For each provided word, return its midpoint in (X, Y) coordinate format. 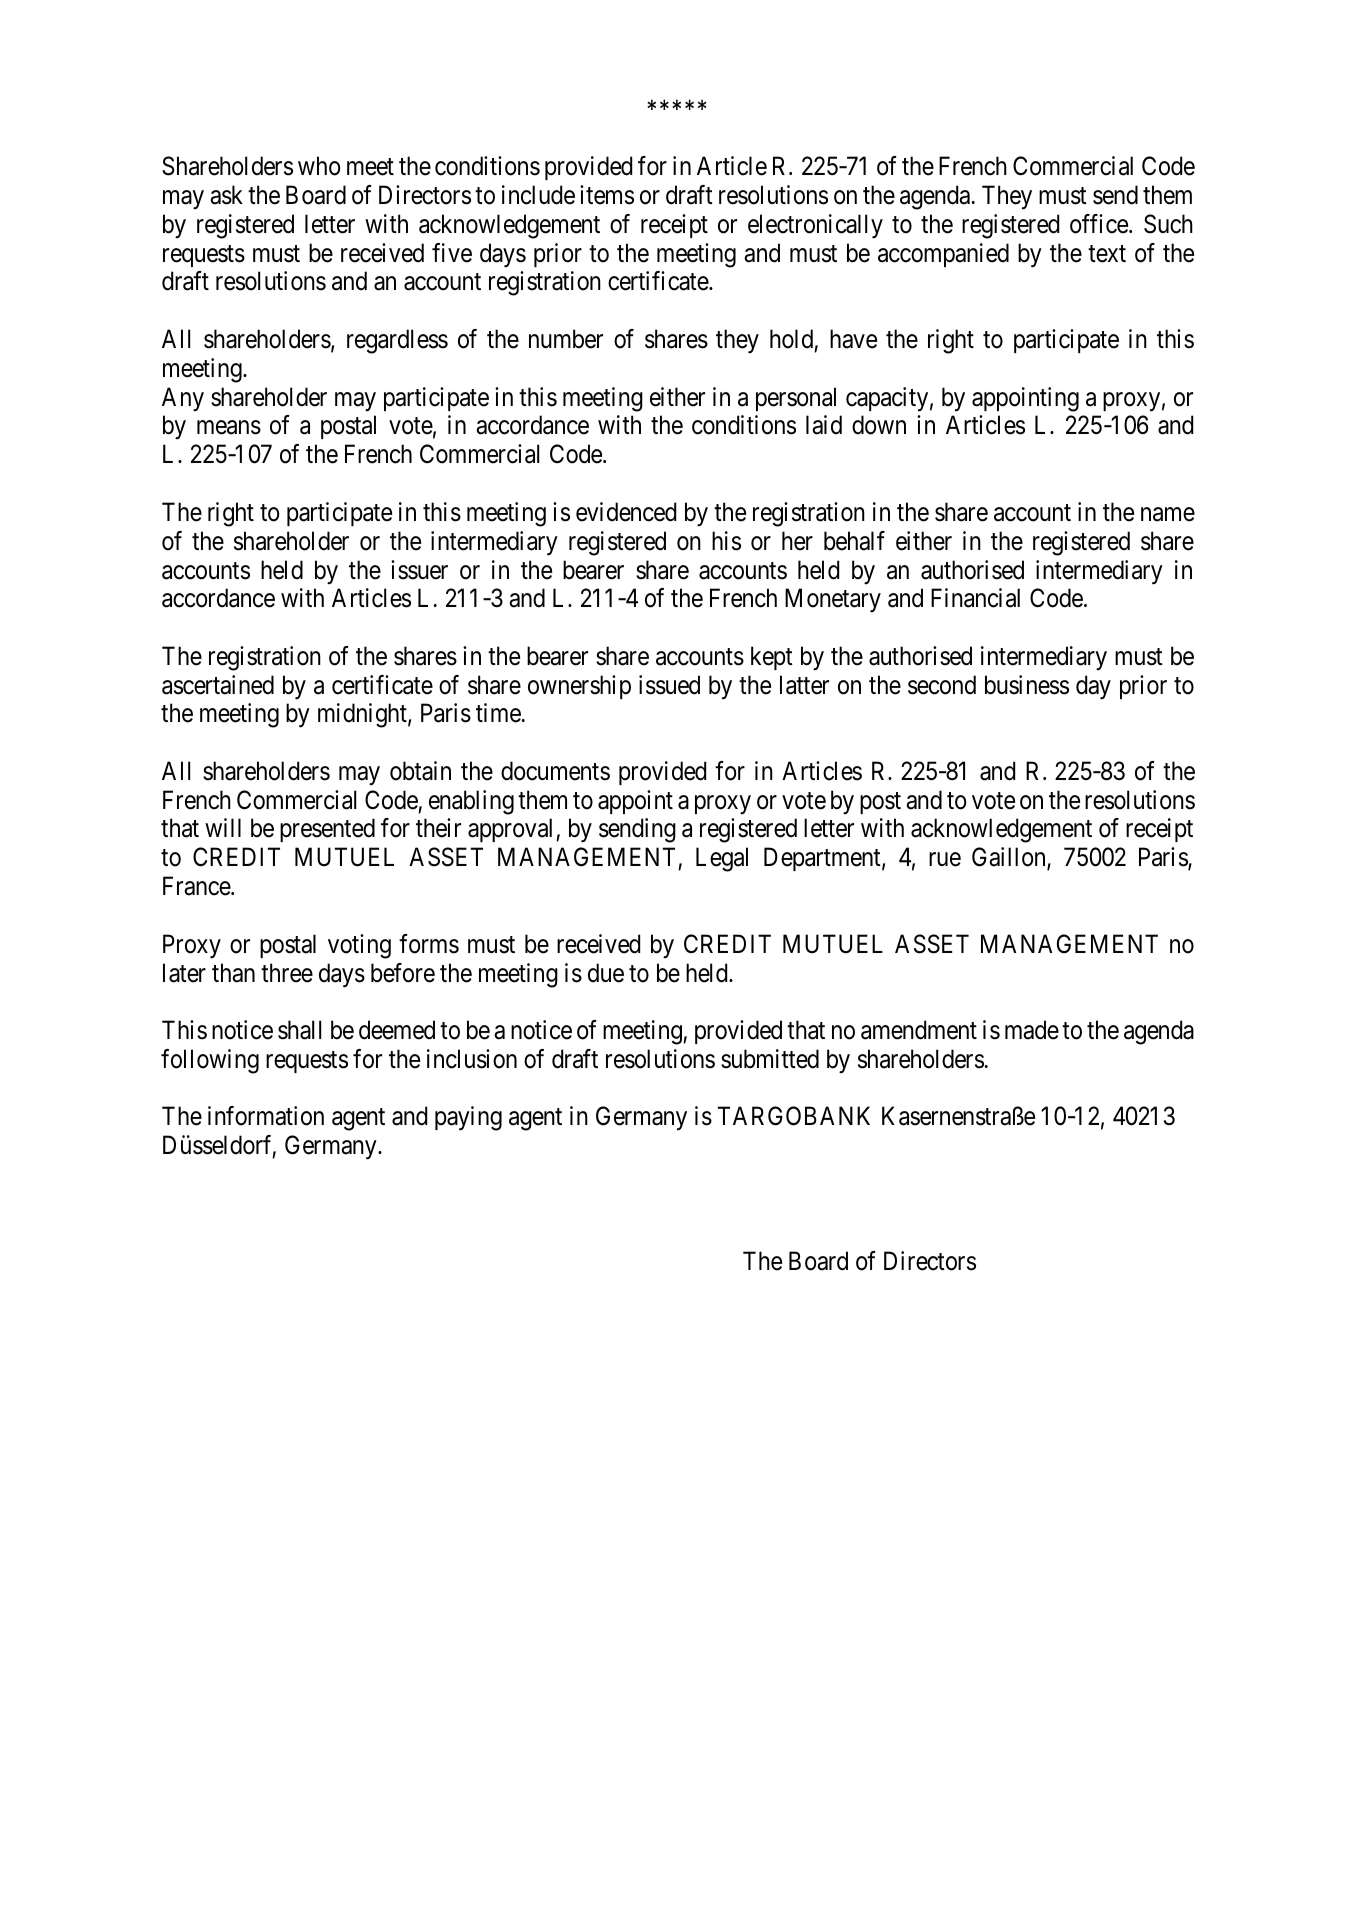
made (1032, 1030)
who (319, 166)
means (229, 428)
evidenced (626, 512)
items (607, 195)
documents (555, 771)
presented (327, 830)
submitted (770, 1059)
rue (945, 860)
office (1100, 224)
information (266, 1116)
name (1168, 514)
